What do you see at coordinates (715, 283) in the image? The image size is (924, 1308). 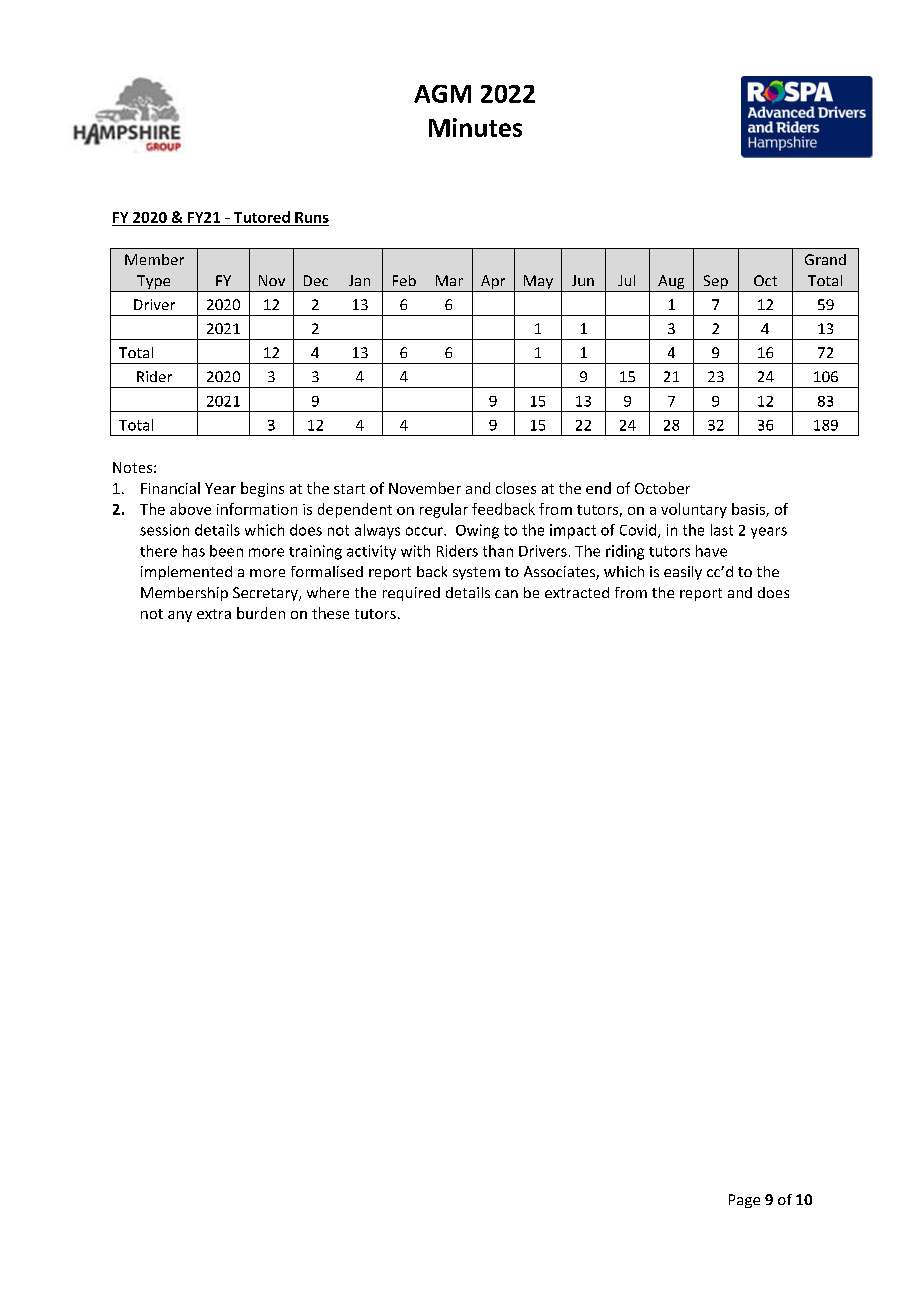 I see `Sep` at bounding box center [715, 283].
